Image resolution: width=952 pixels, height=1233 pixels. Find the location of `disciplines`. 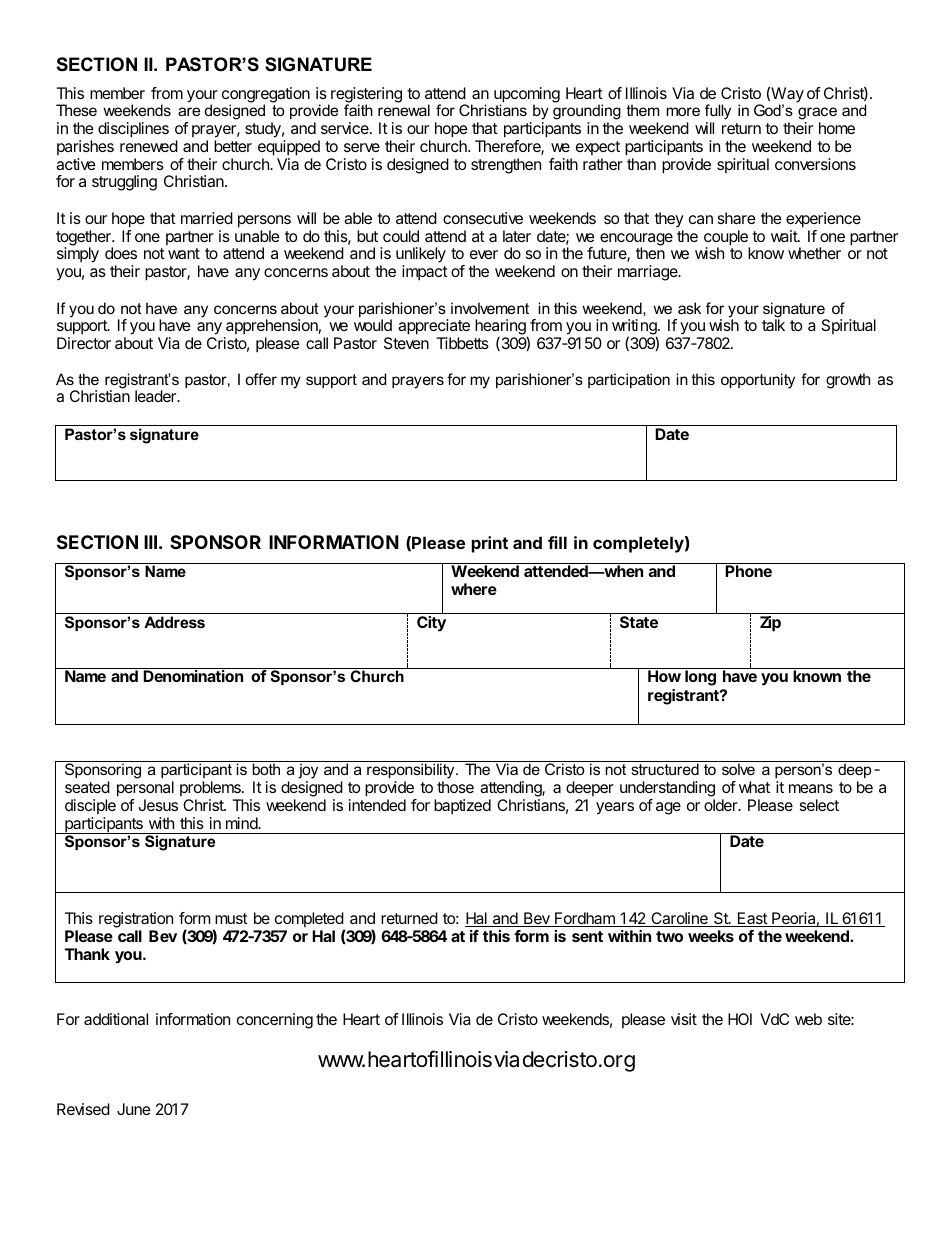

disciplines is located at coordinates (133, 130).
